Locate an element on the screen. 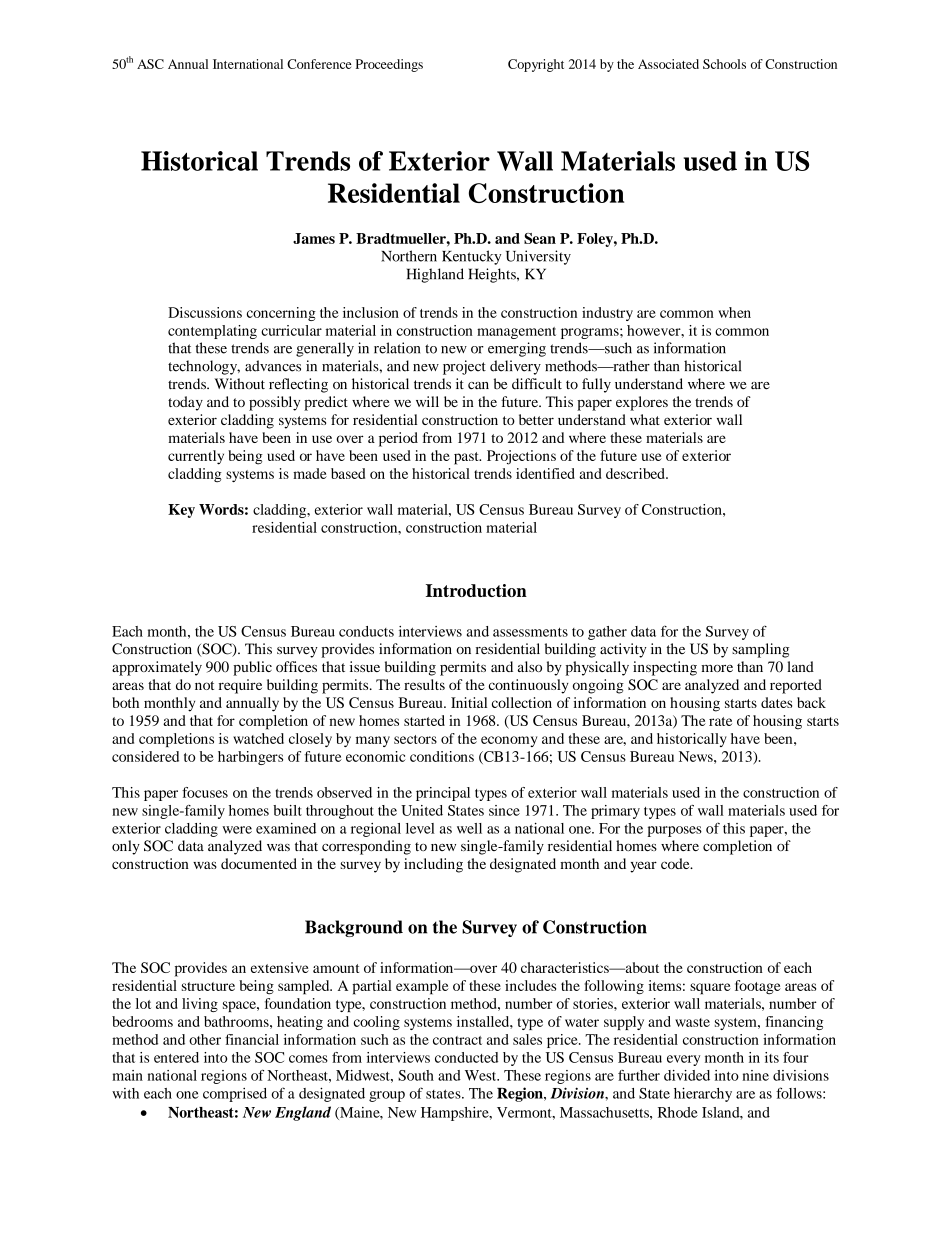 This screenshot has height=1233, width=952. Proceedings is located at coordinates (389, 65).
